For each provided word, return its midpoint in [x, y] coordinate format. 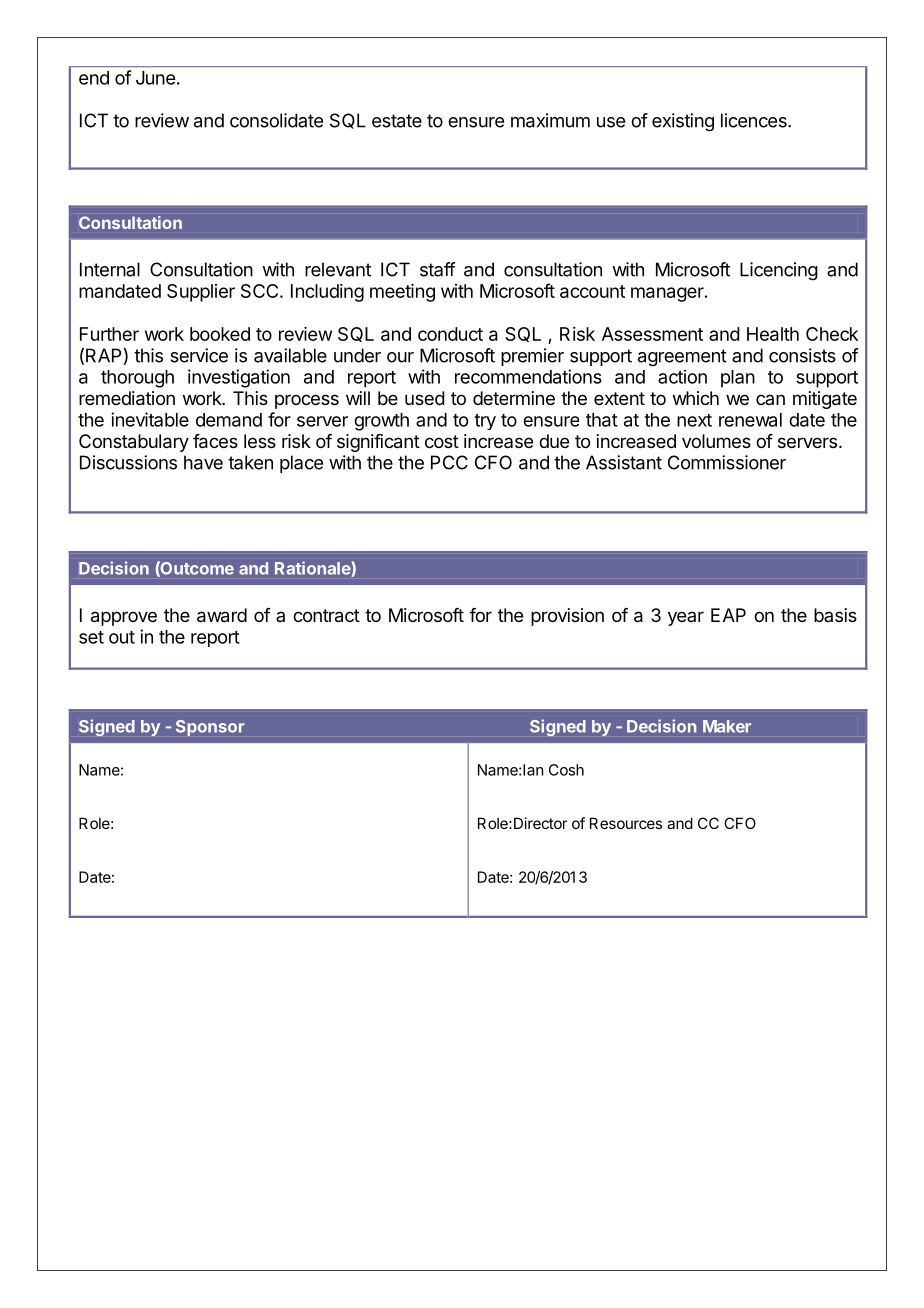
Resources [626, 823]
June [155, 78]
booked [220, 334]
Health [773, 334]
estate [397, 121]
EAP [728, 615]
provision [567, 617]
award [222, 615]
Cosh [566, 770]
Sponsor [210, 728]
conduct [450, 334]
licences [755, 120]
